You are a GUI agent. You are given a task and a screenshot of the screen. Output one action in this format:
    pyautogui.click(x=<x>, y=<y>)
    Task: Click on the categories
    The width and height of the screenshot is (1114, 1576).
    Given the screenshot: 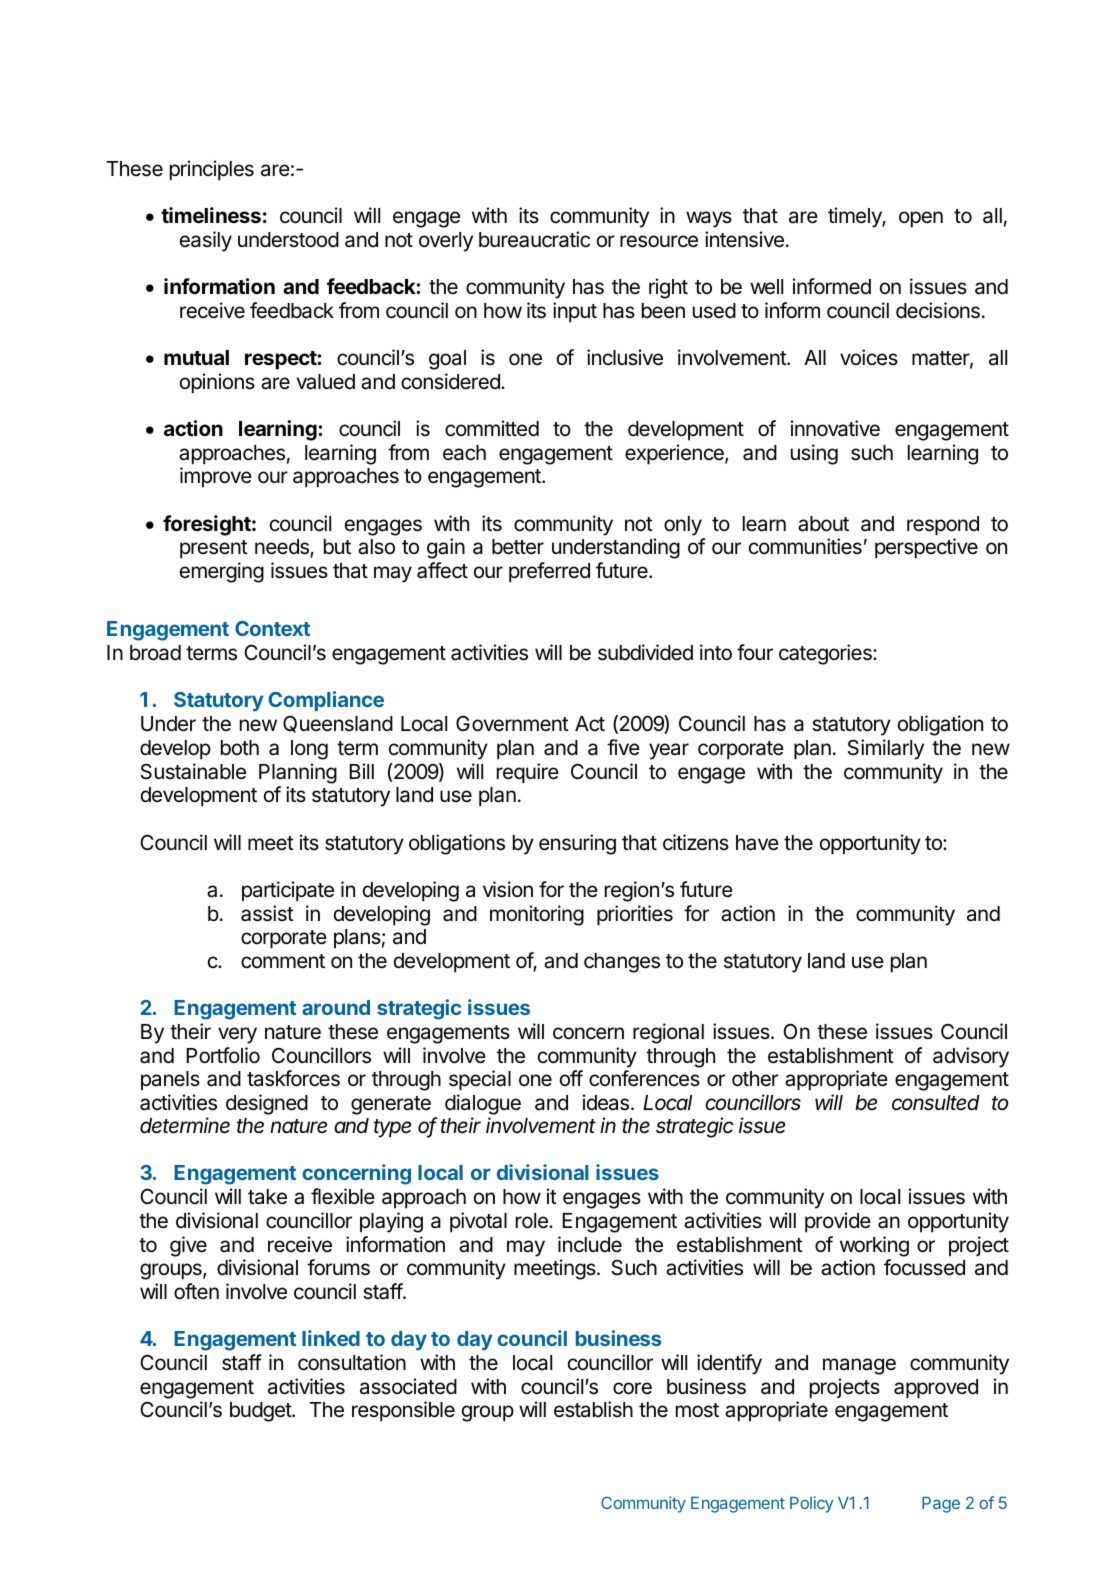 What is the action you would take?
    pyautogui.click(x=826, y=654)
